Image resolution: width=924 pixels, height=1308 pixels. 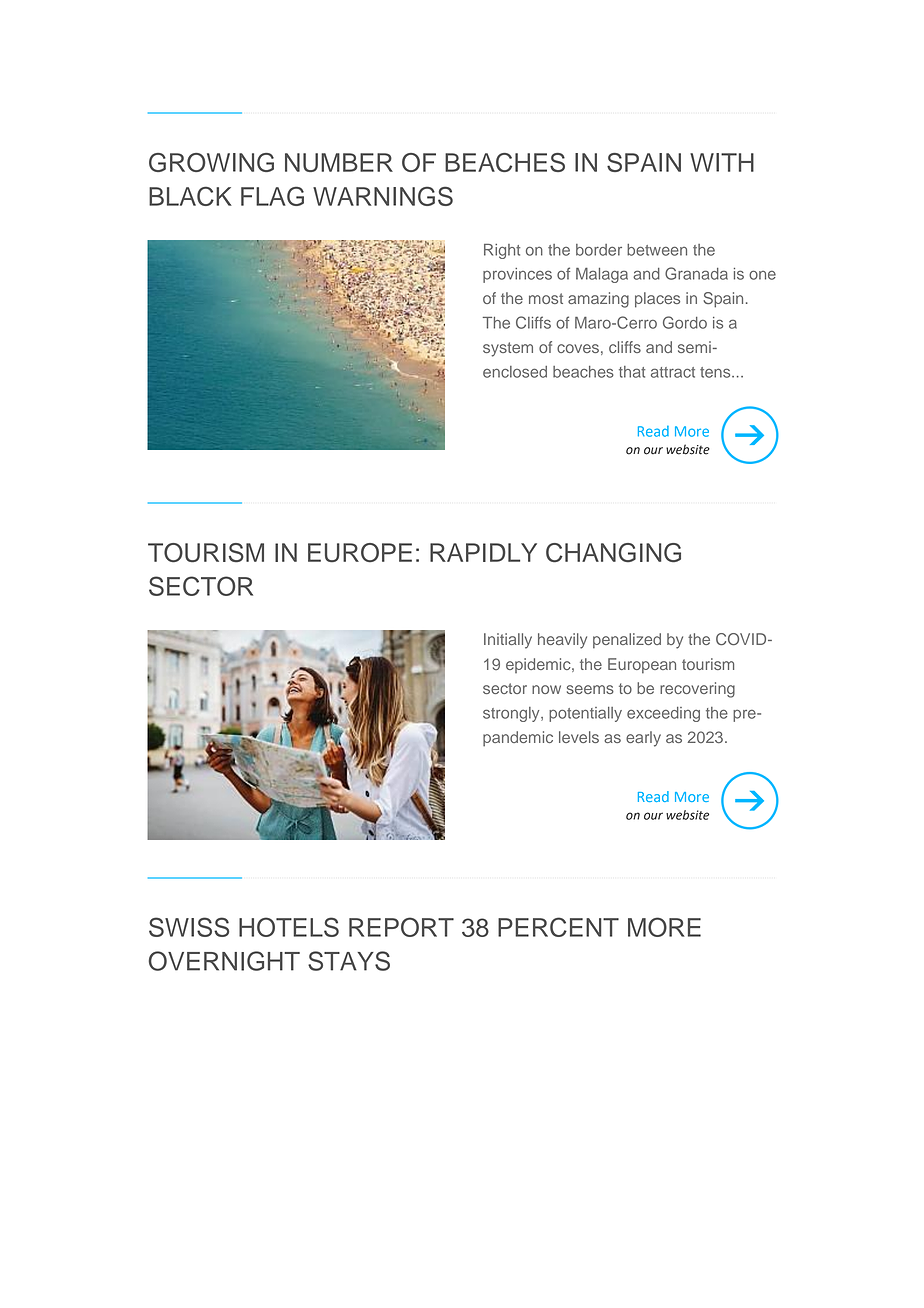 What do you see at coordinates (383, 196) in the screenshot?
I see `WARNINGS` at bounding box center [383, 196].
